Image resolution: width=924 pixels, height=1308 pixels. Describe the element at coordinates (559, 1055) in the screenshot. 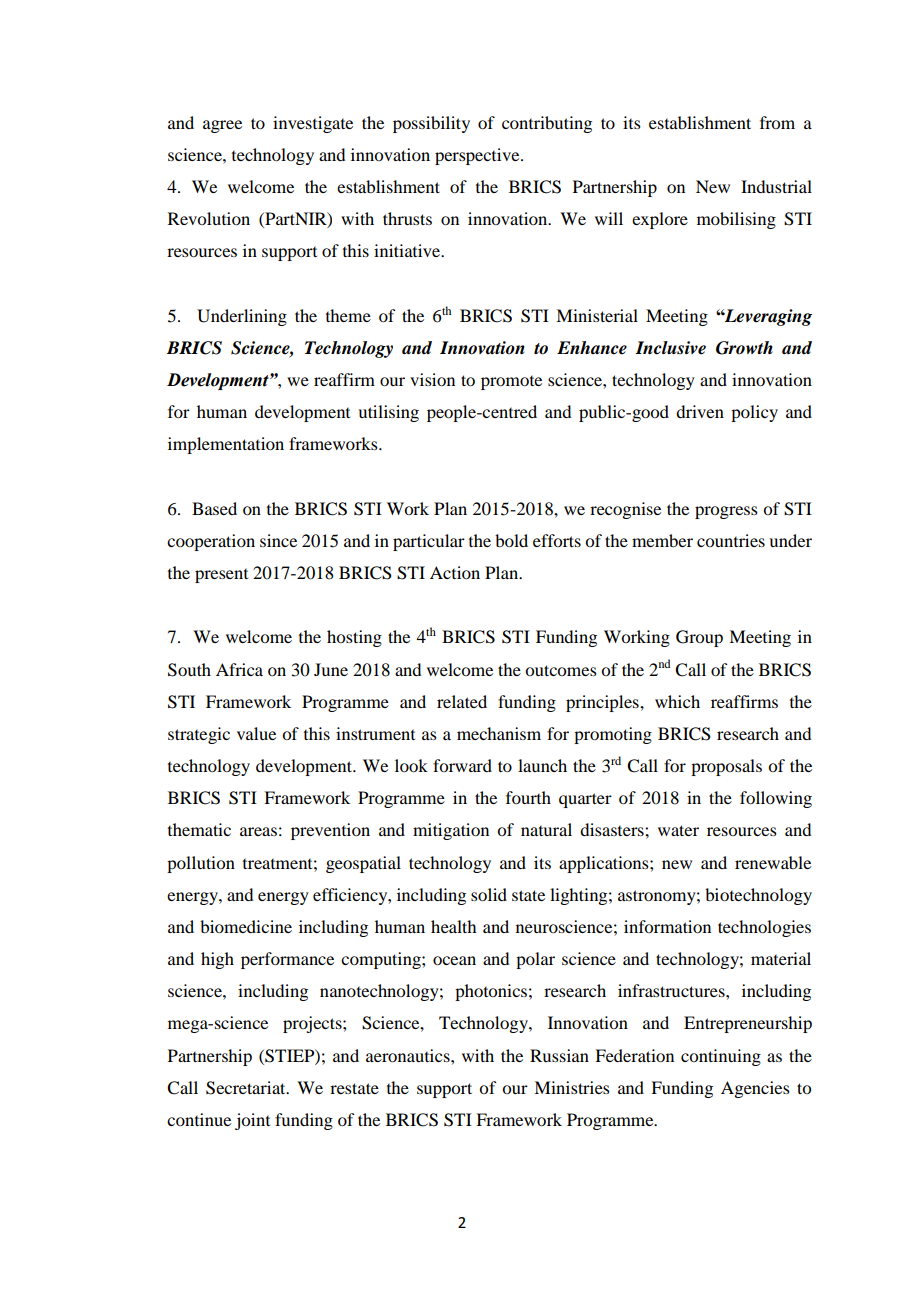

I see `Russian` at that location.
